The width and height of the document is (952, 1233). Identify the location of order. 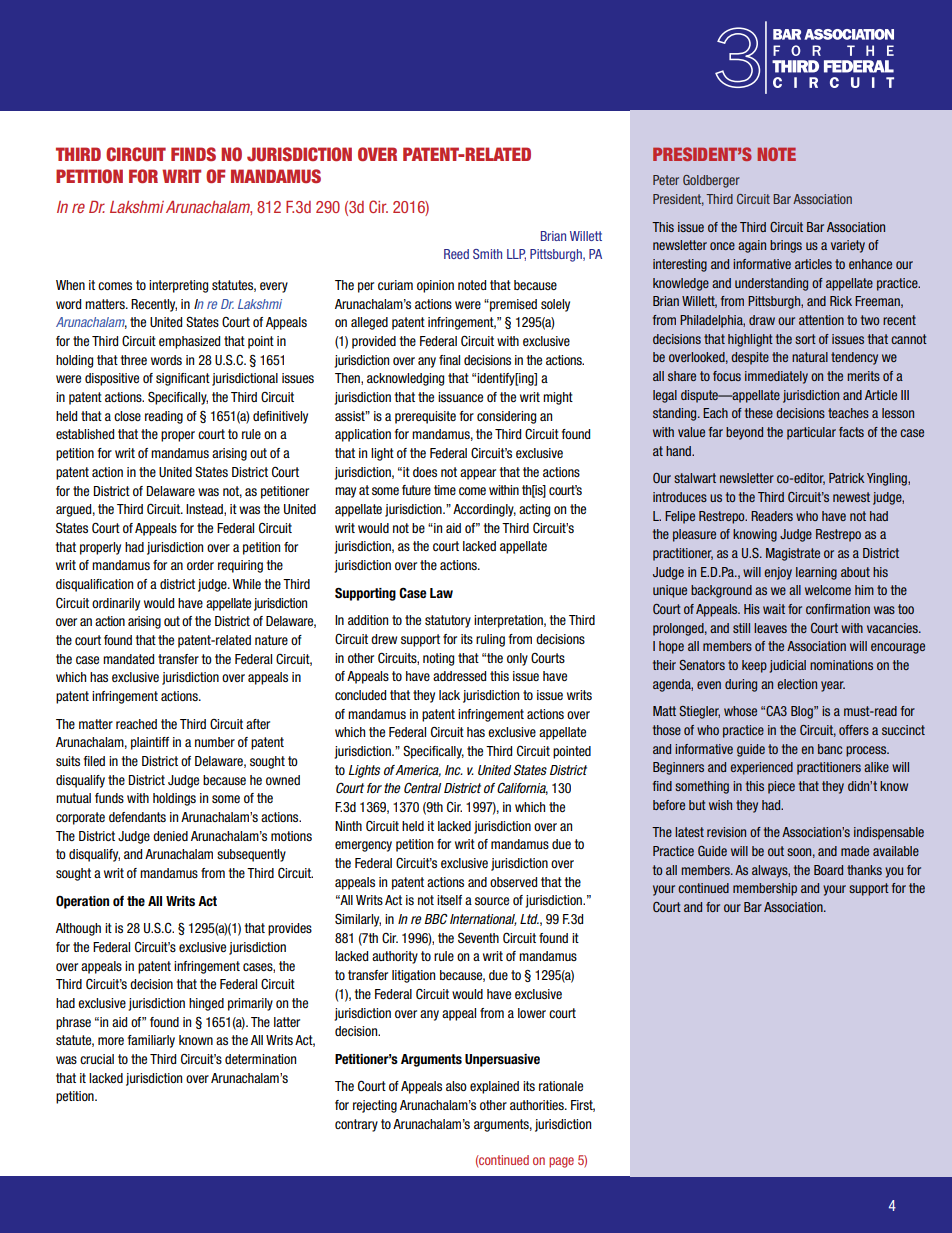
(200, 565).
